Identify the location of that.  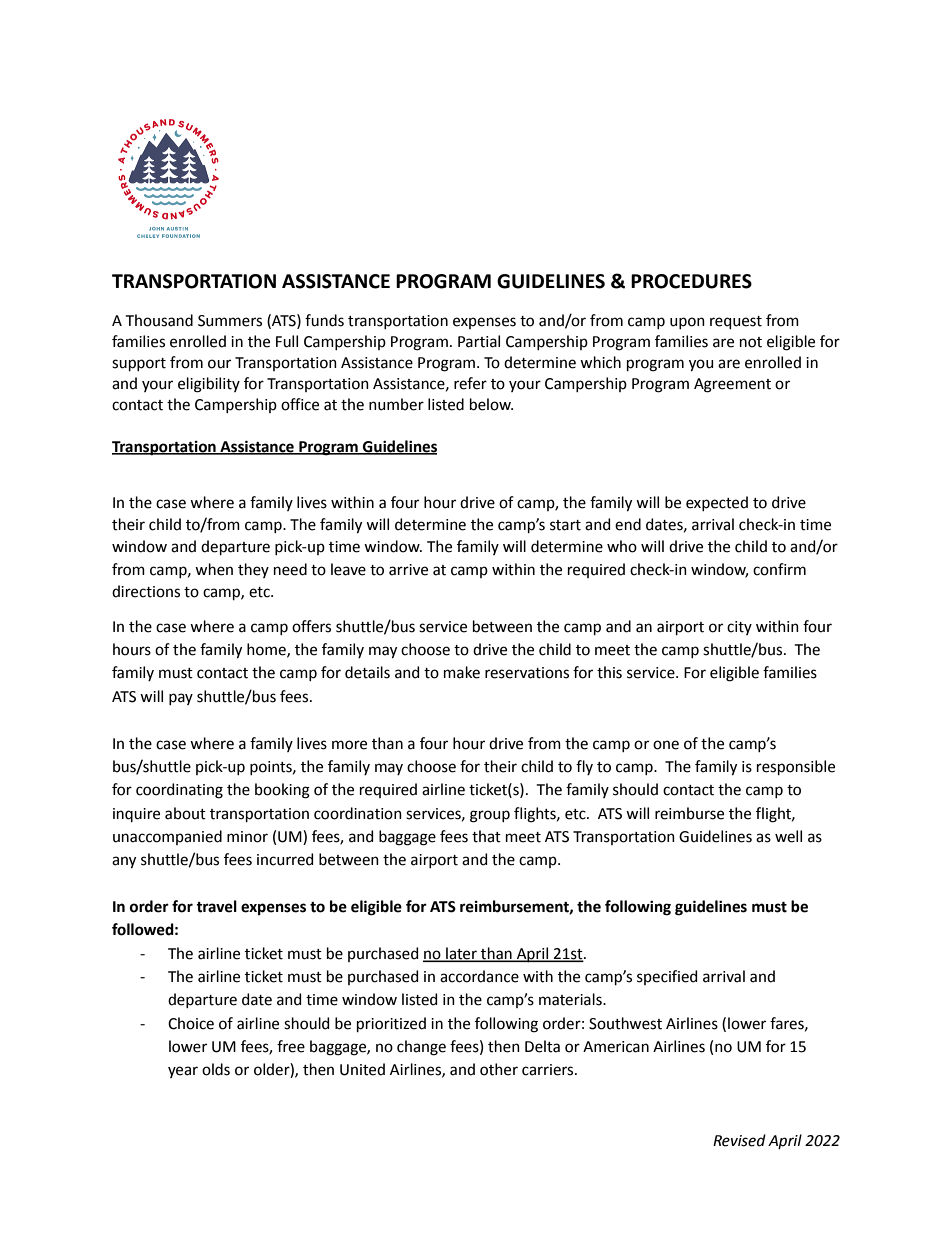
(486, 836).
